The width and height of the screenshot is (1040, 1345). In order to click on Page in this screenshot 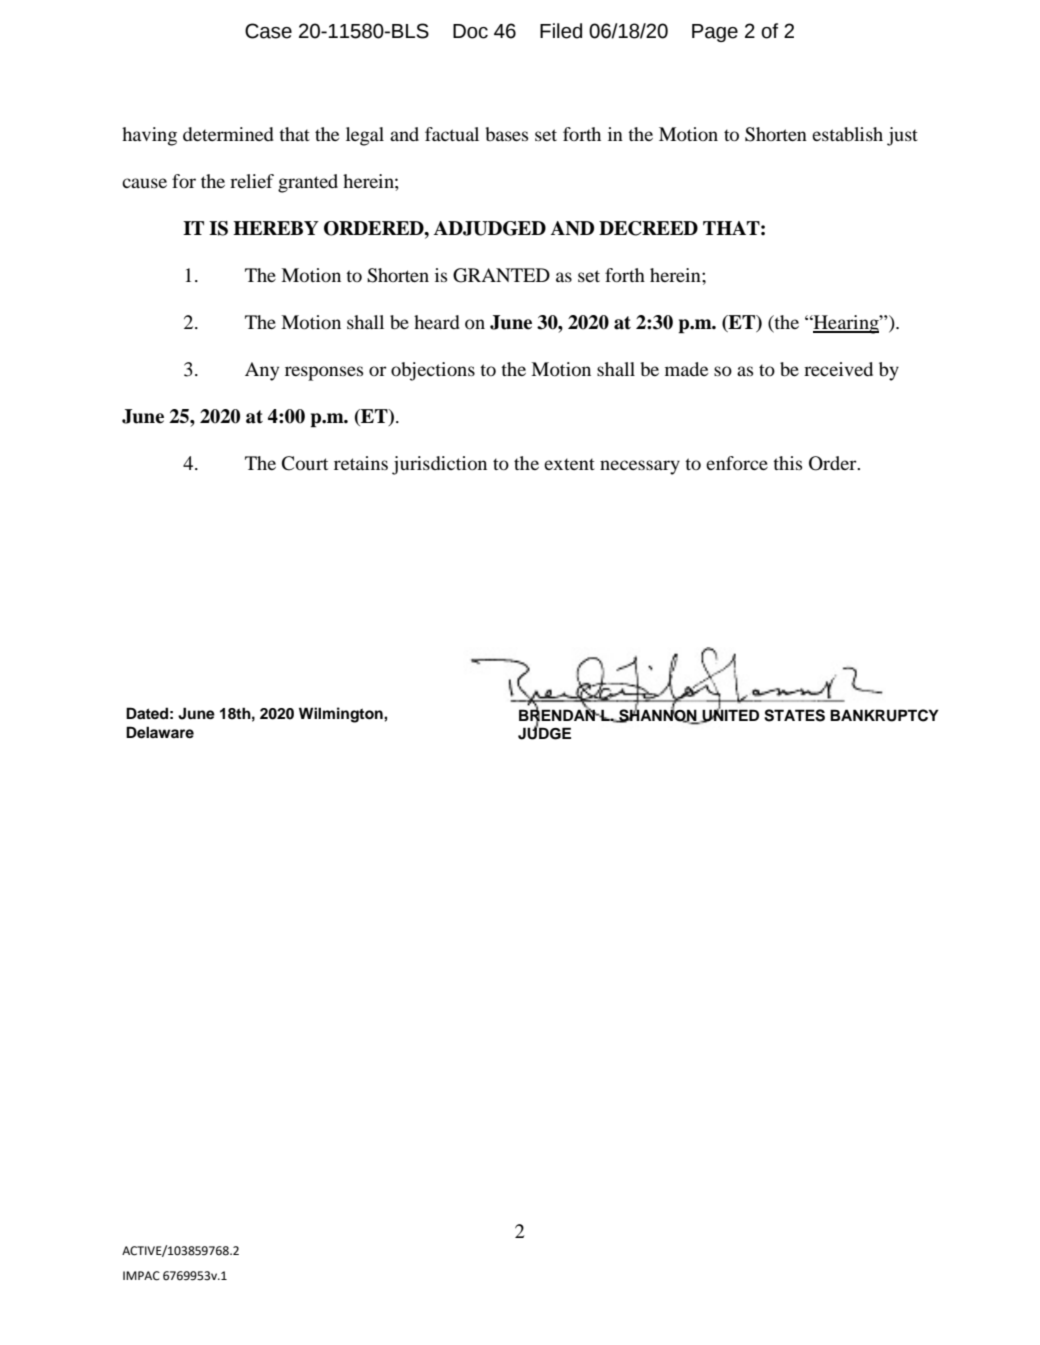, I will do `click(715, 33)`.
